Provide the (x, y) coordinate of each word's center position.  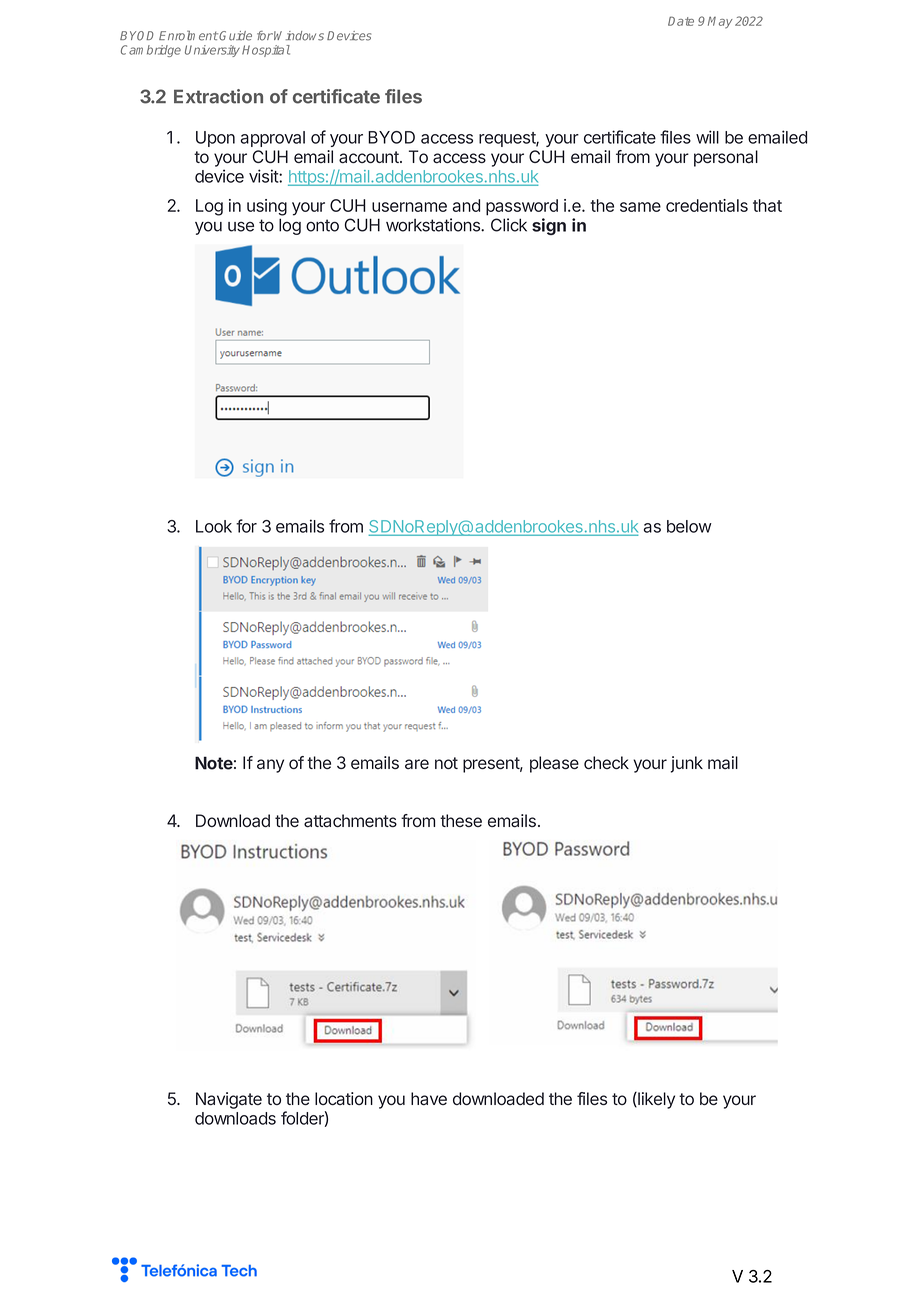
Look (214, 526)
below (689, 526)
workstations (434, 225)
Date (681, 21)
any (270, 766)
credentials (707, 205)
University (212, 51)
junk (687, 764)
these (461, 820)
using (267, 207)
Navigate (229, 1100)
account (370, 157)
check (606, 762)
